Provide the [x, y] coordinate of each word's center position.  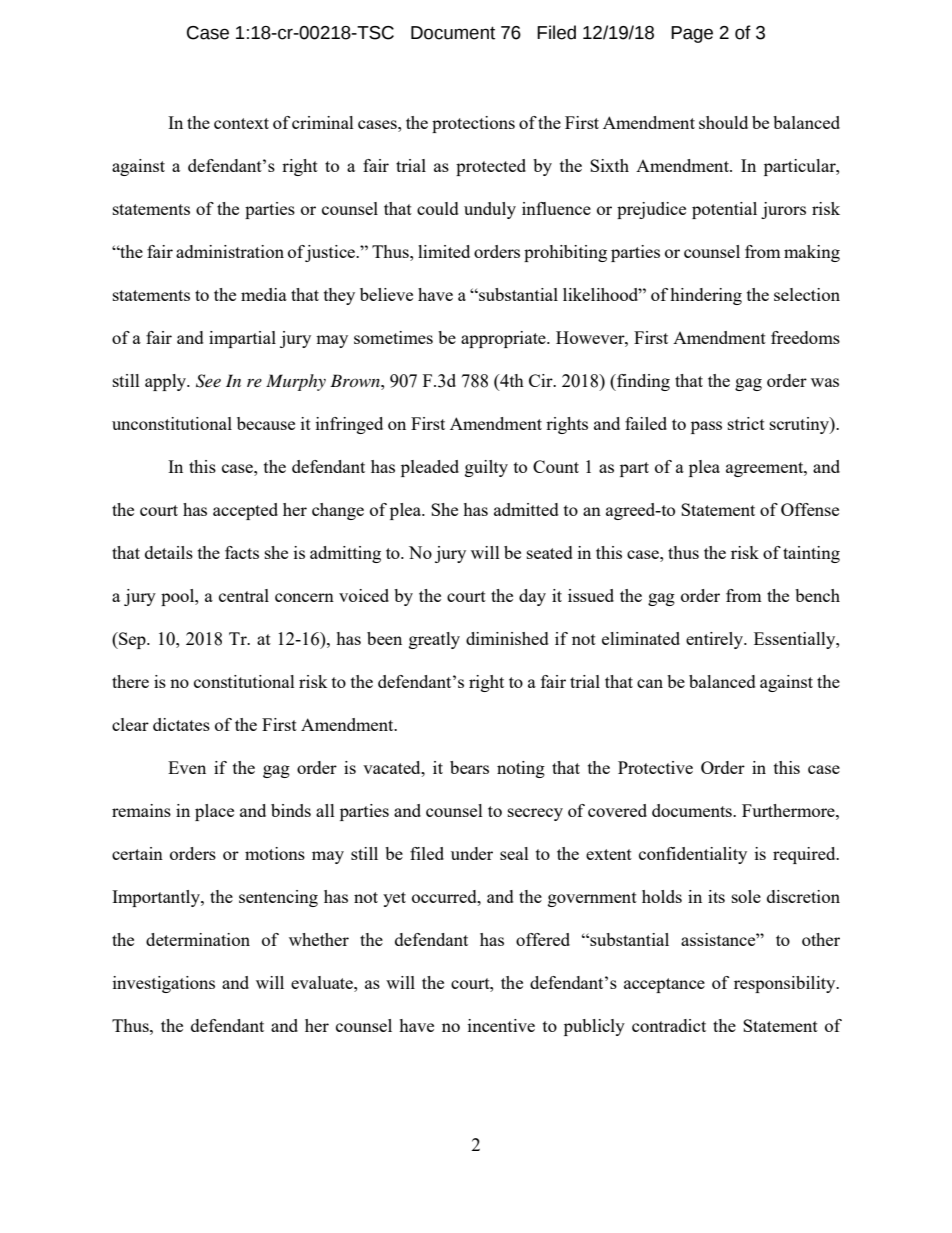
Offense [810, 509]
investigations [164, 984]
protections [473, 124]
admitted [526, 509]
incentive [501, 1025]
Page [692, 34]
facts [242, 552]
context [241, 123]
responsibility [786, 984]
